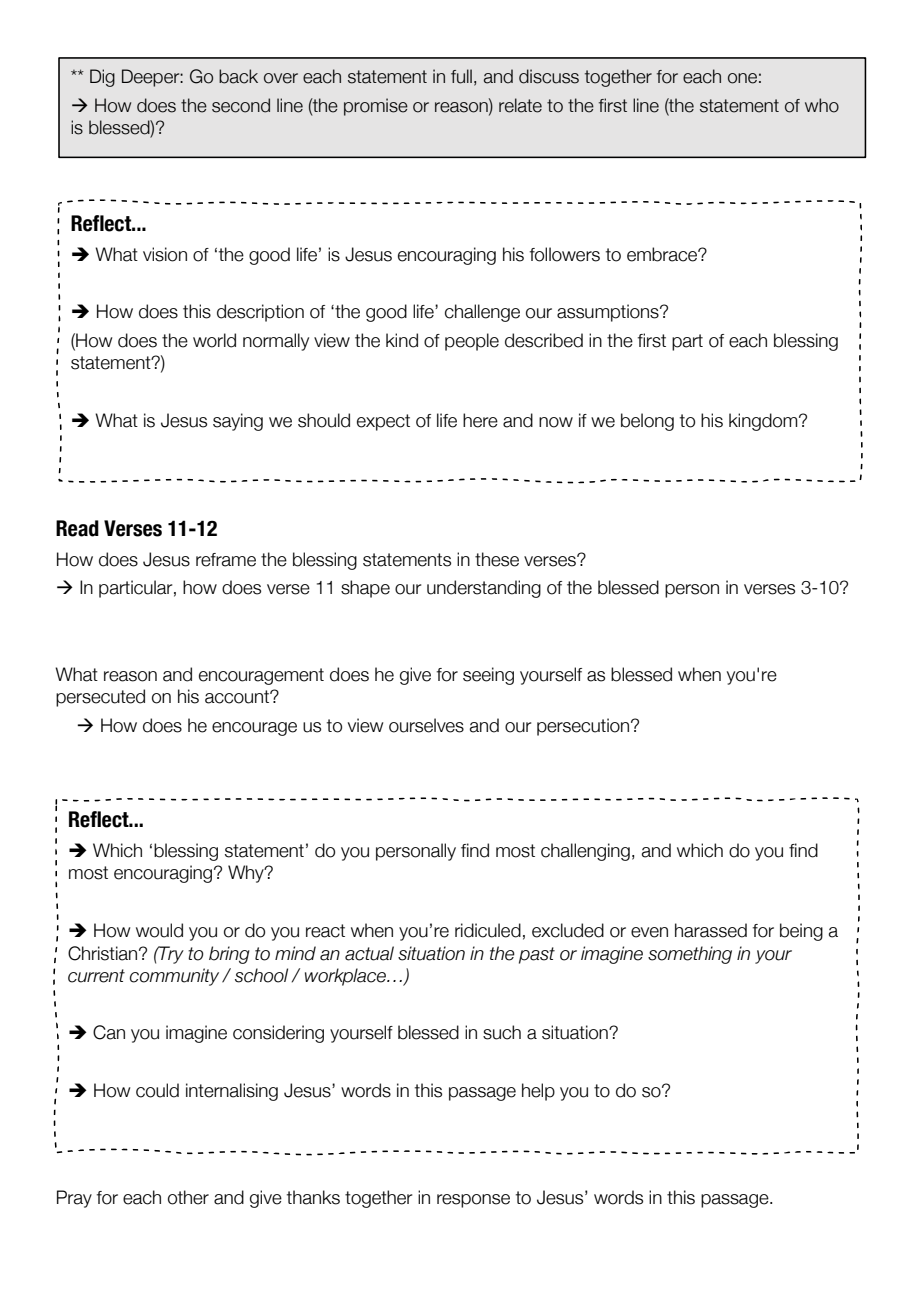 This page has width=924, height=1308. Describe the element at coordinates (473, 1201) in the page. I see `response` at that location.
